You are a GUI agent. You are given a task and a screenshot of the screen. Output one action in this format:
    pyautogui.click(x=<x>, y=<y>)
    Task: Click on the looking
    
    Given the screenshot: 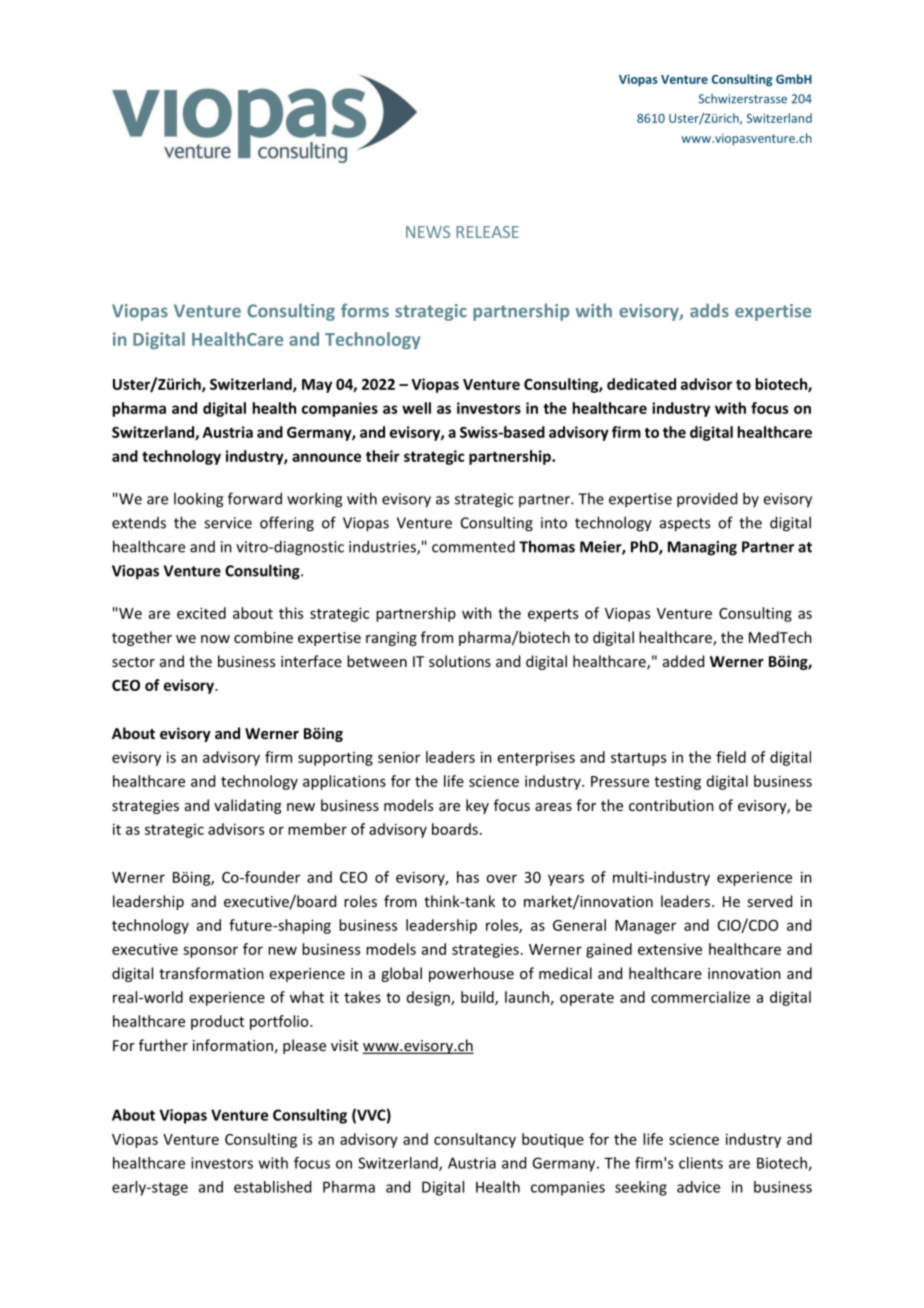 What is the action you would take?
    pyautogui.click(x=198, y=500)
